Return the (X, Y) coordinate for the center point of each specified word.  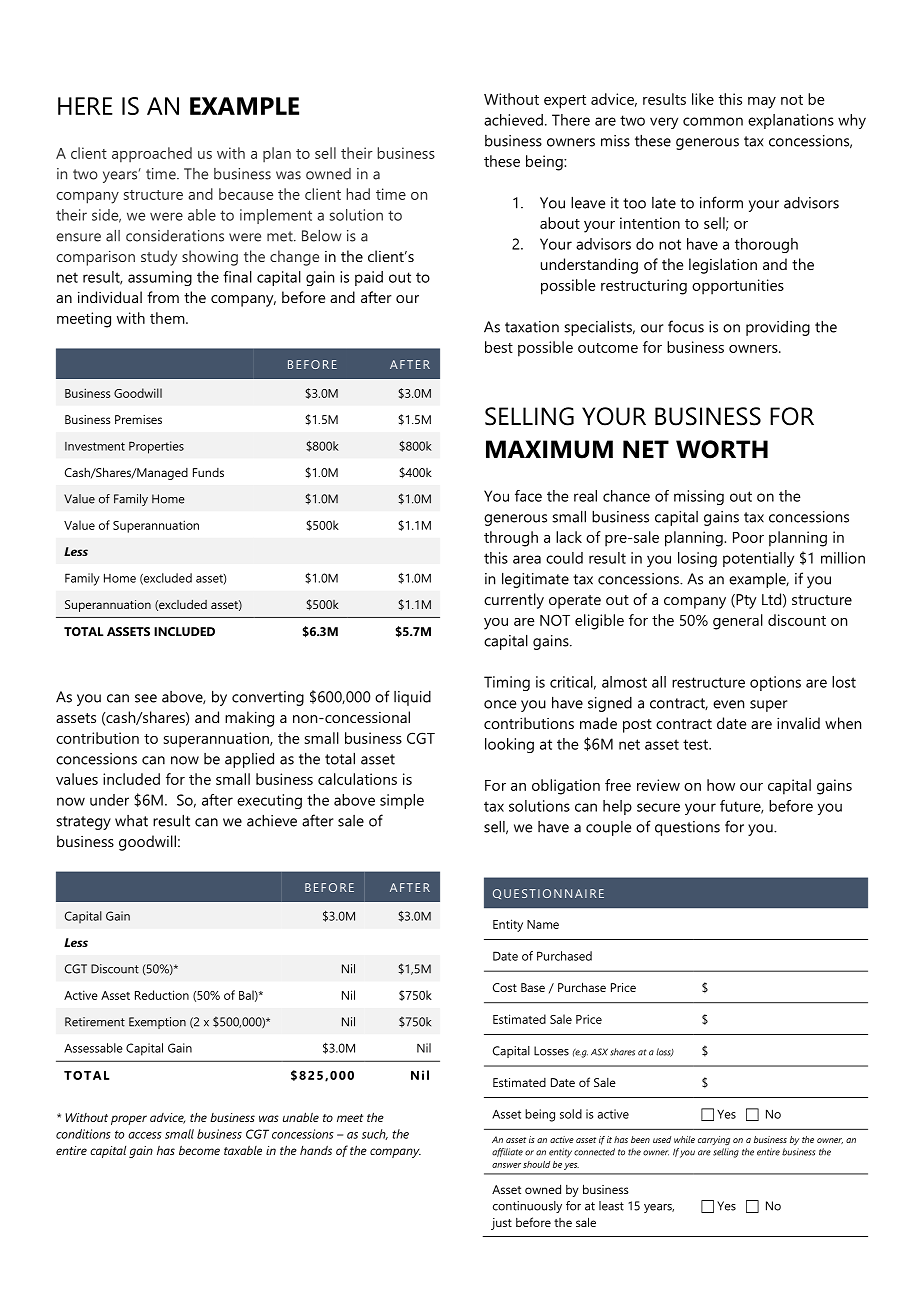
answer (506, 1165)
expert (565, 102)
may (762, 103)
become (199, 1150)
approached (152, 154)
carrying (714, 1140)
